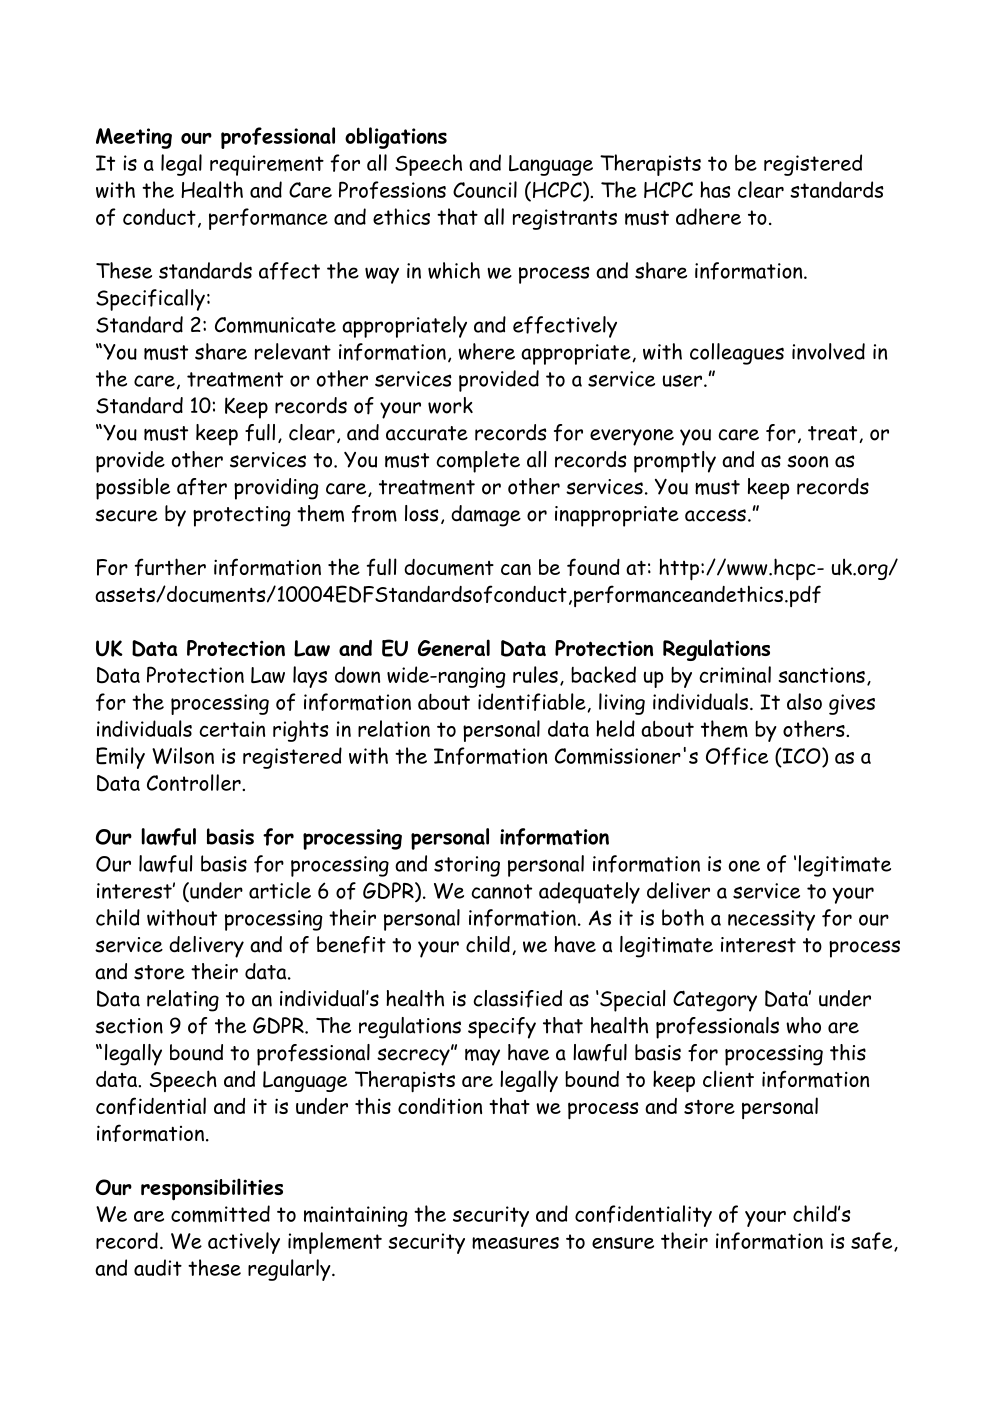  I want to click on relating, so click(183, 1001).
